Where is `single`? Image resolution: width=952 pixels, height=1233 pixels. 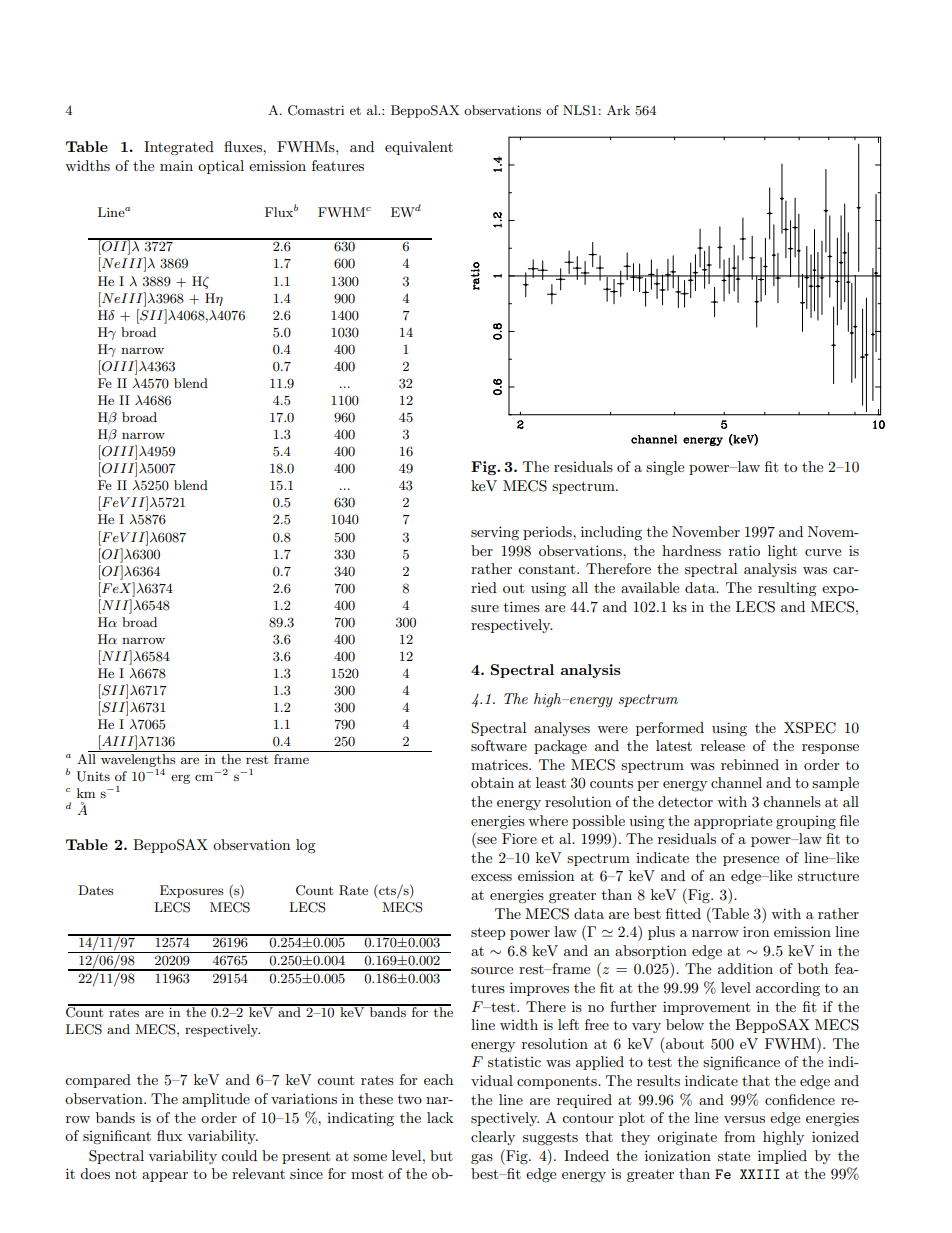
single is located at coordinates (665, 468).
